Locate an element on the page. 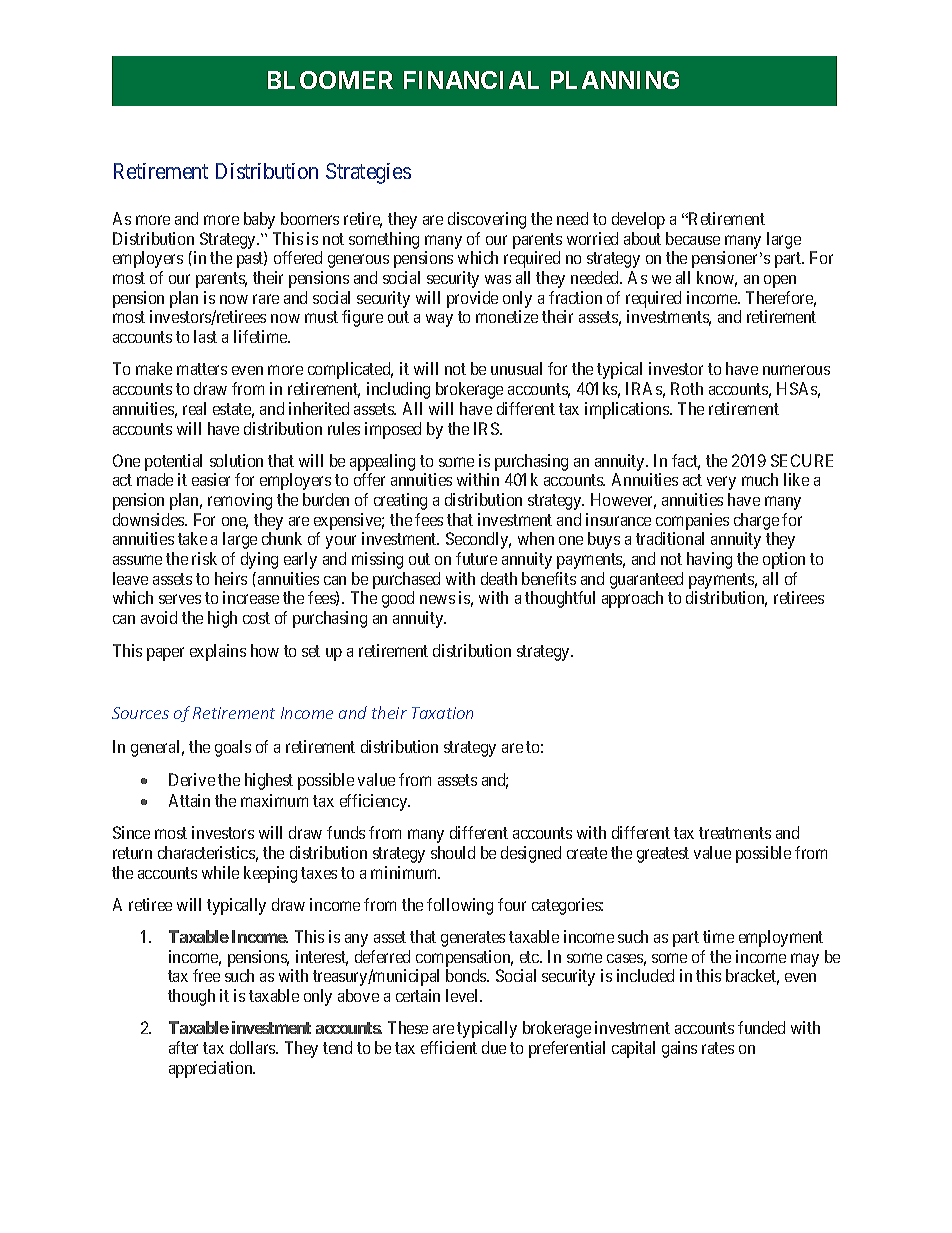 This image has width=952, height=1233. heirs is located at coordinates (231, 578).
